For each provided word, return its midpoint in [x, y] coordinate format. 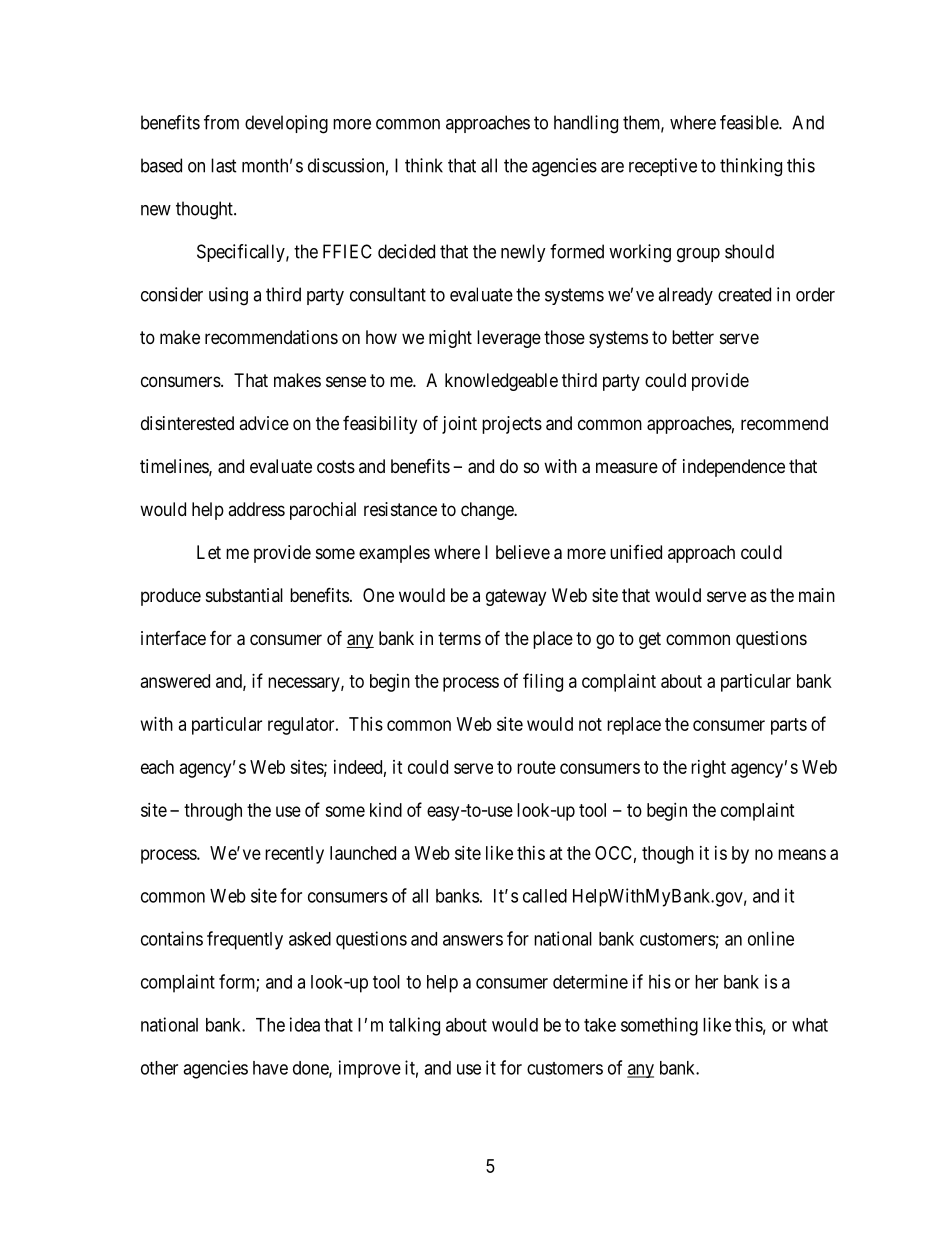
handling [586, 124]
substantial [244, 595]
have [270, 1068]
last [224, 165]
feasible [750, 122]
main [817, 595]
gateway [516, 597]
